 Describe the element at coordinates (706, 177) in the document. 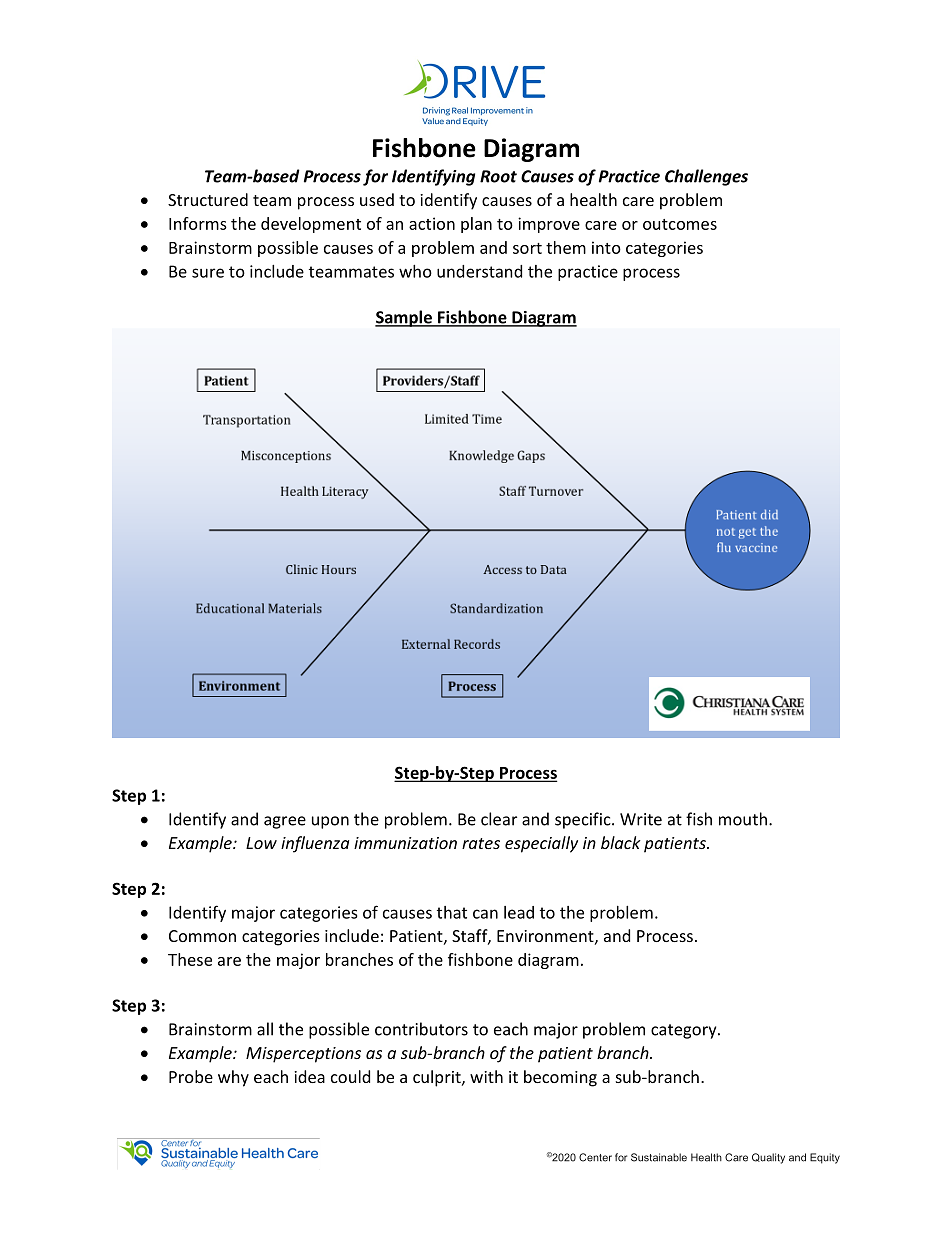

I see `Challenges` at that location.
